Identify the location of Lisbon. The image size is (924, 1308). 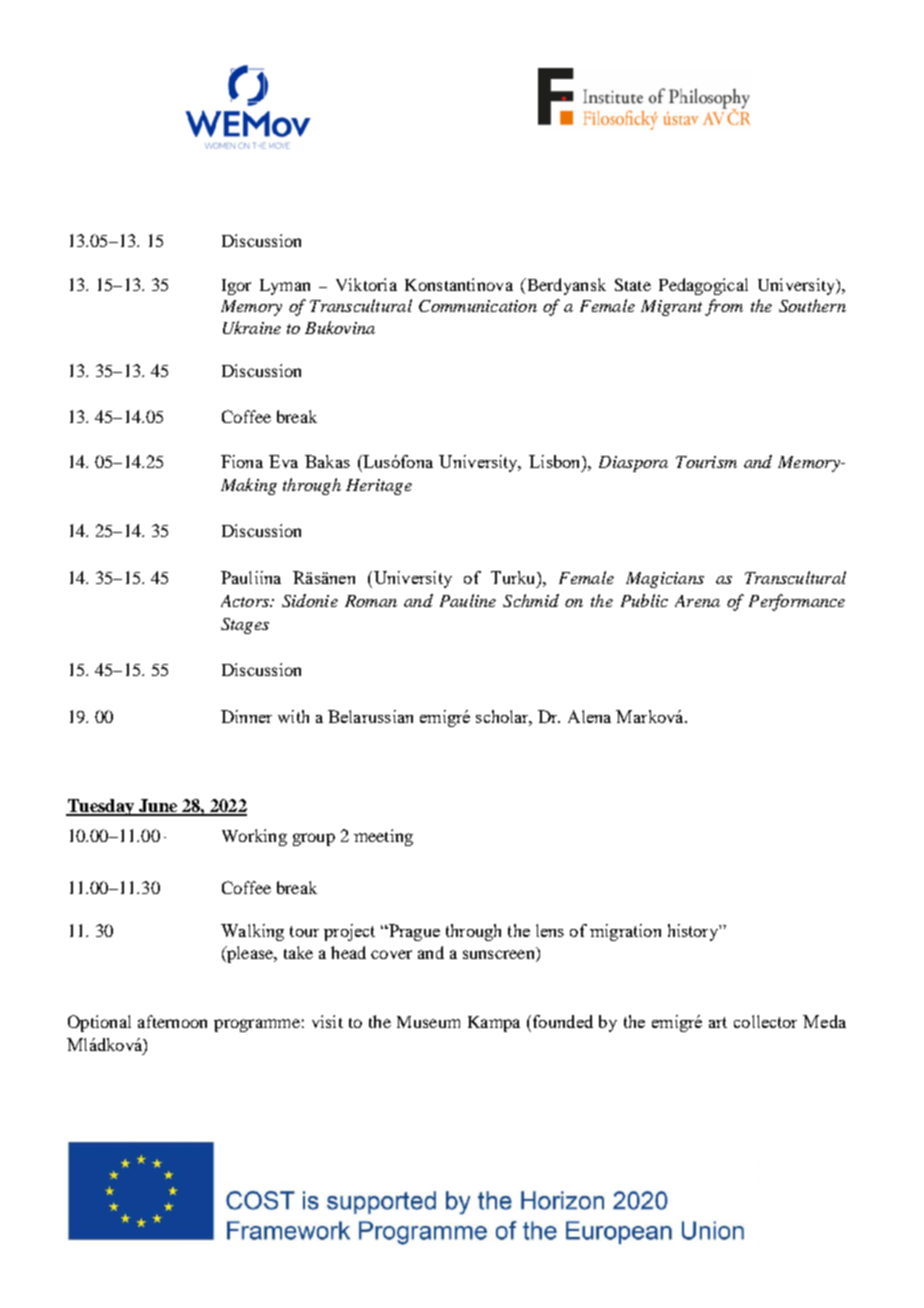
(556, 461).
